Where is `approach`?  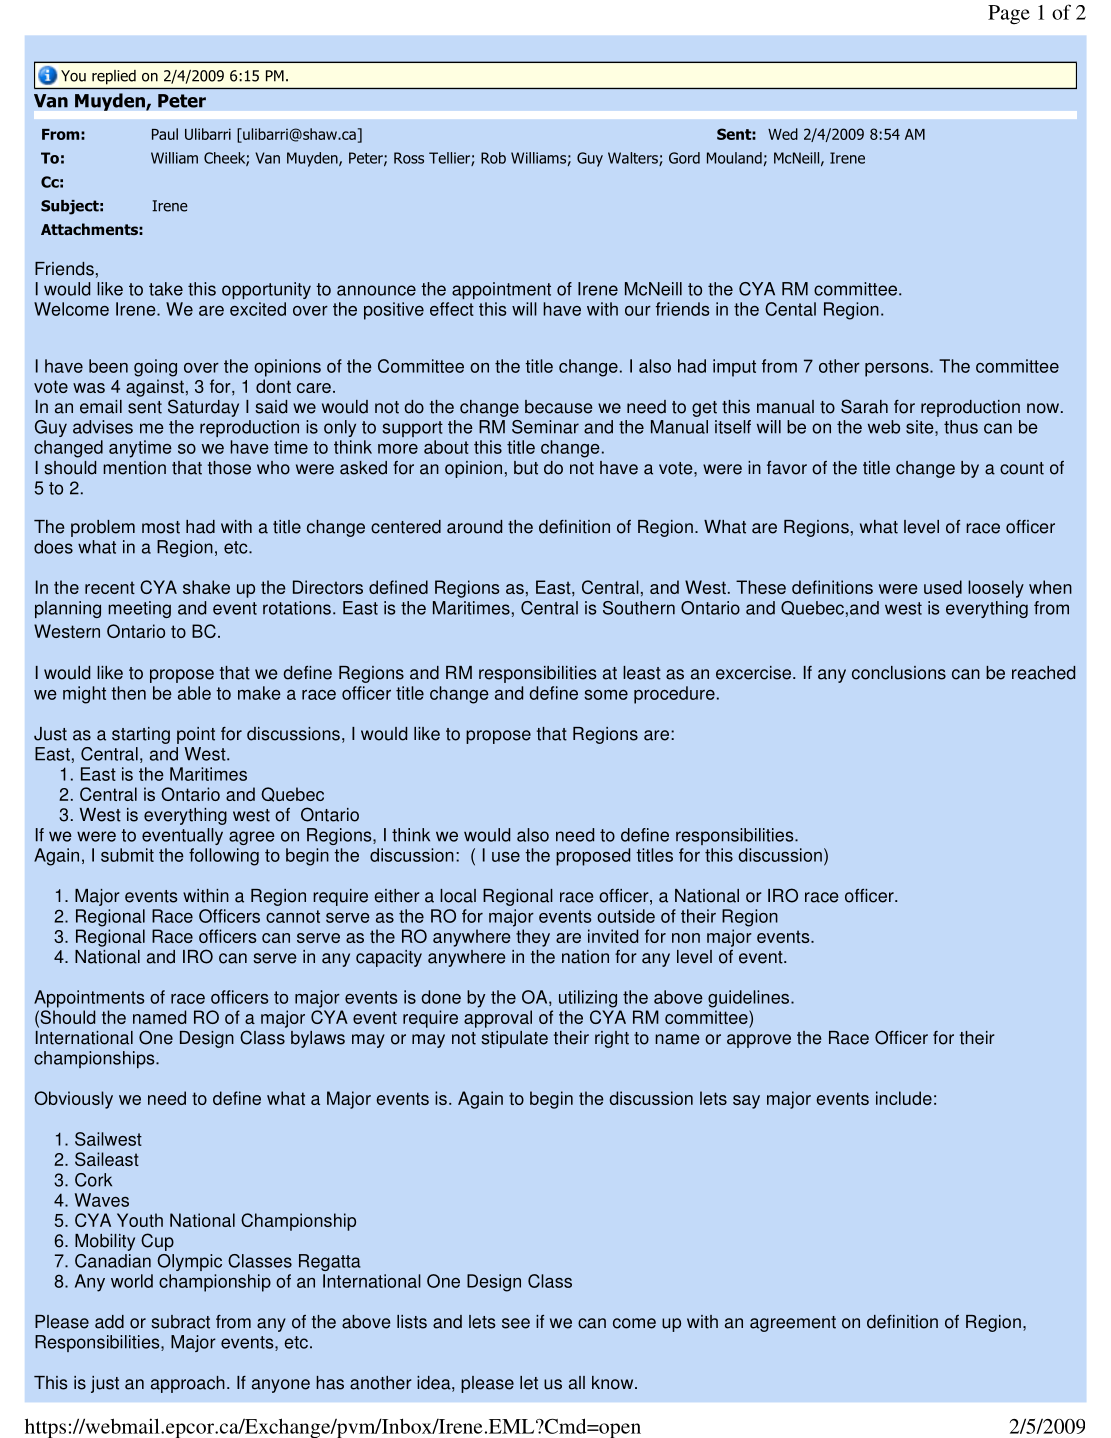 approach is located at coordinates (188, 1384).
